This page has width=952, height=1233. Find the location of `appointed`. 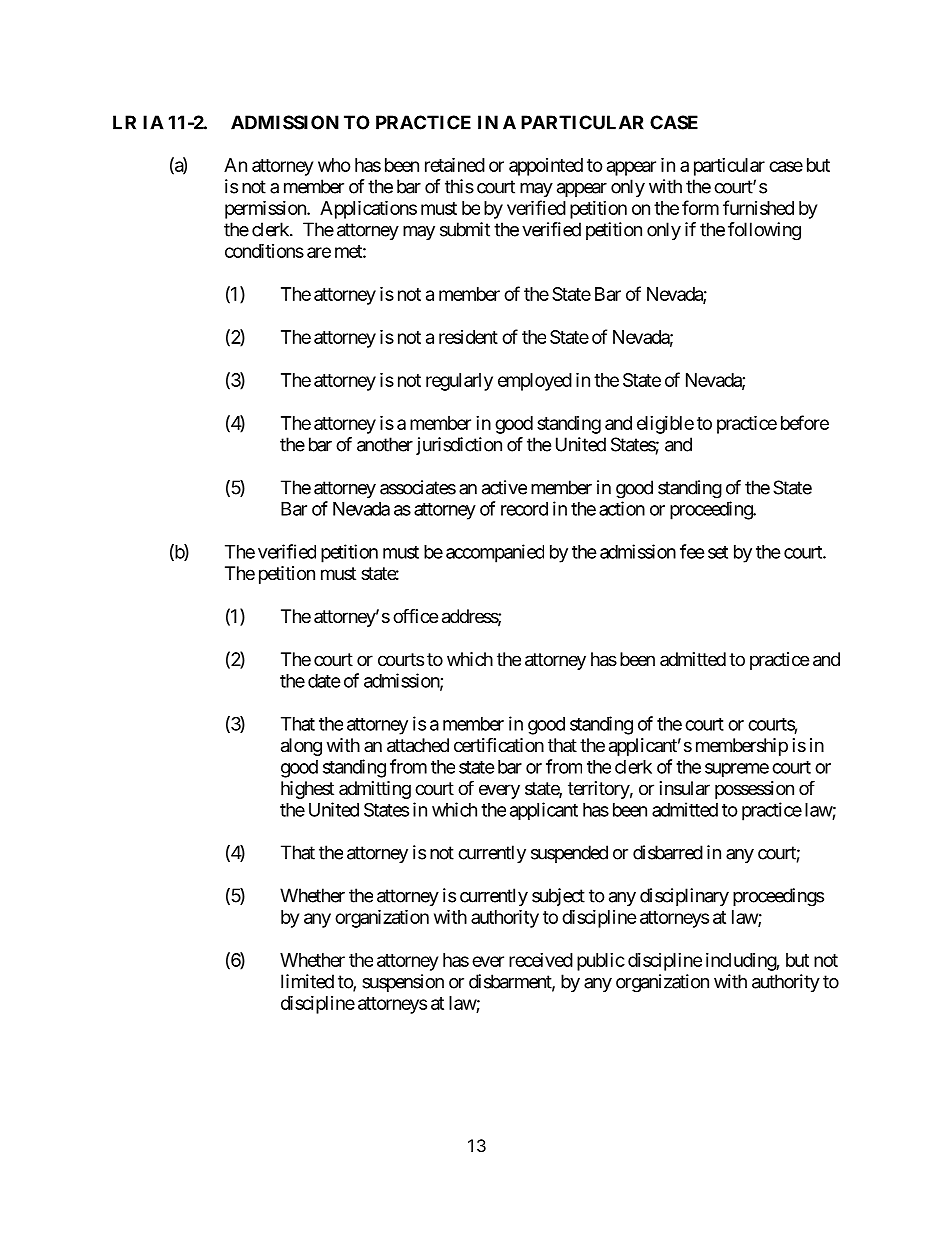

appointed is located at coordinates (546, 167).
